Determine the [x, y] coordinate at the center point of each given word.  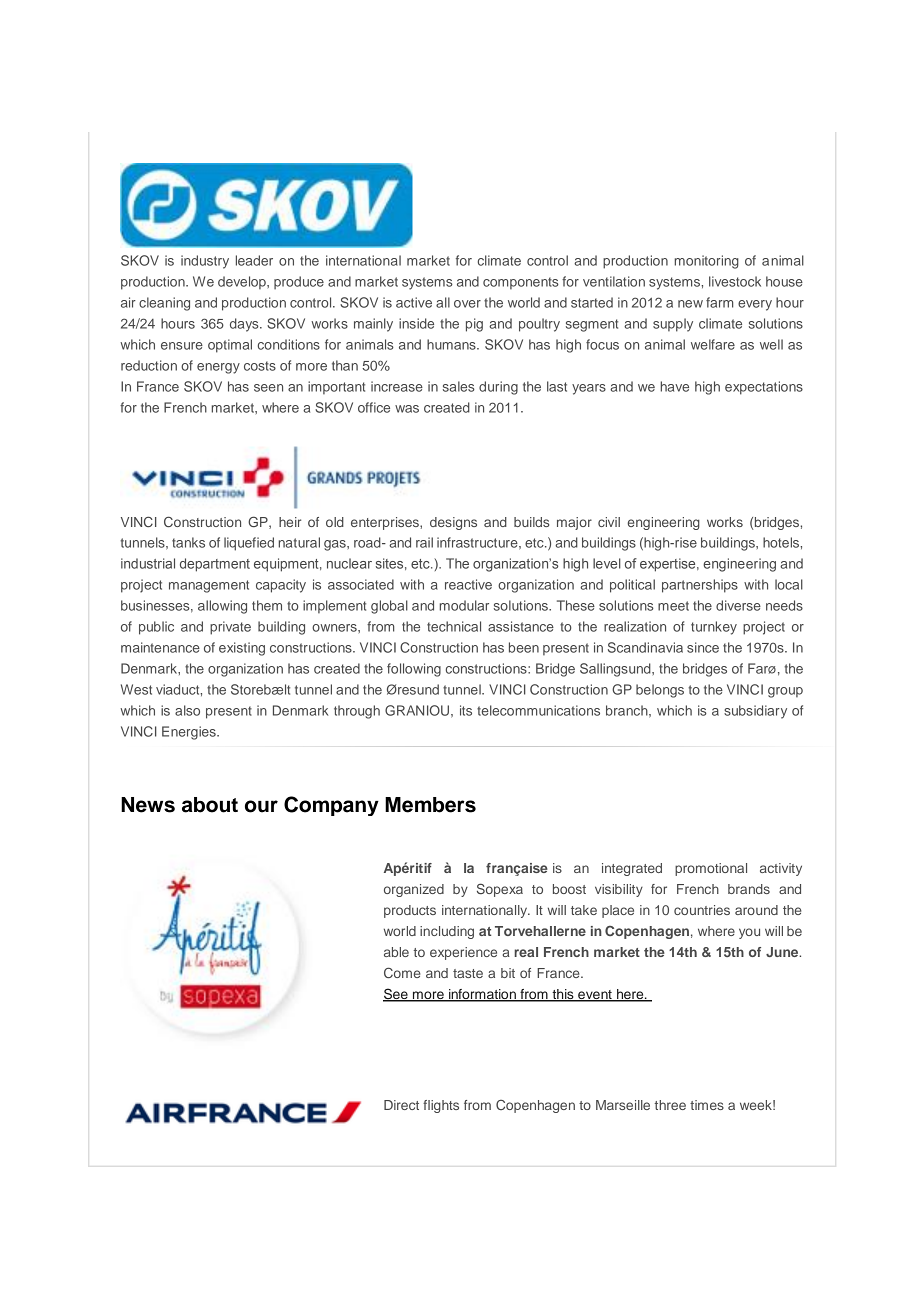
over [467, 304]
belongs [660, 691]
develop [243, 283]
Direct [401, 1105]
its [466, 710]
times [707, 1105]
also [187, 710]
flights [441, 1106]
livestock [735, 281]
